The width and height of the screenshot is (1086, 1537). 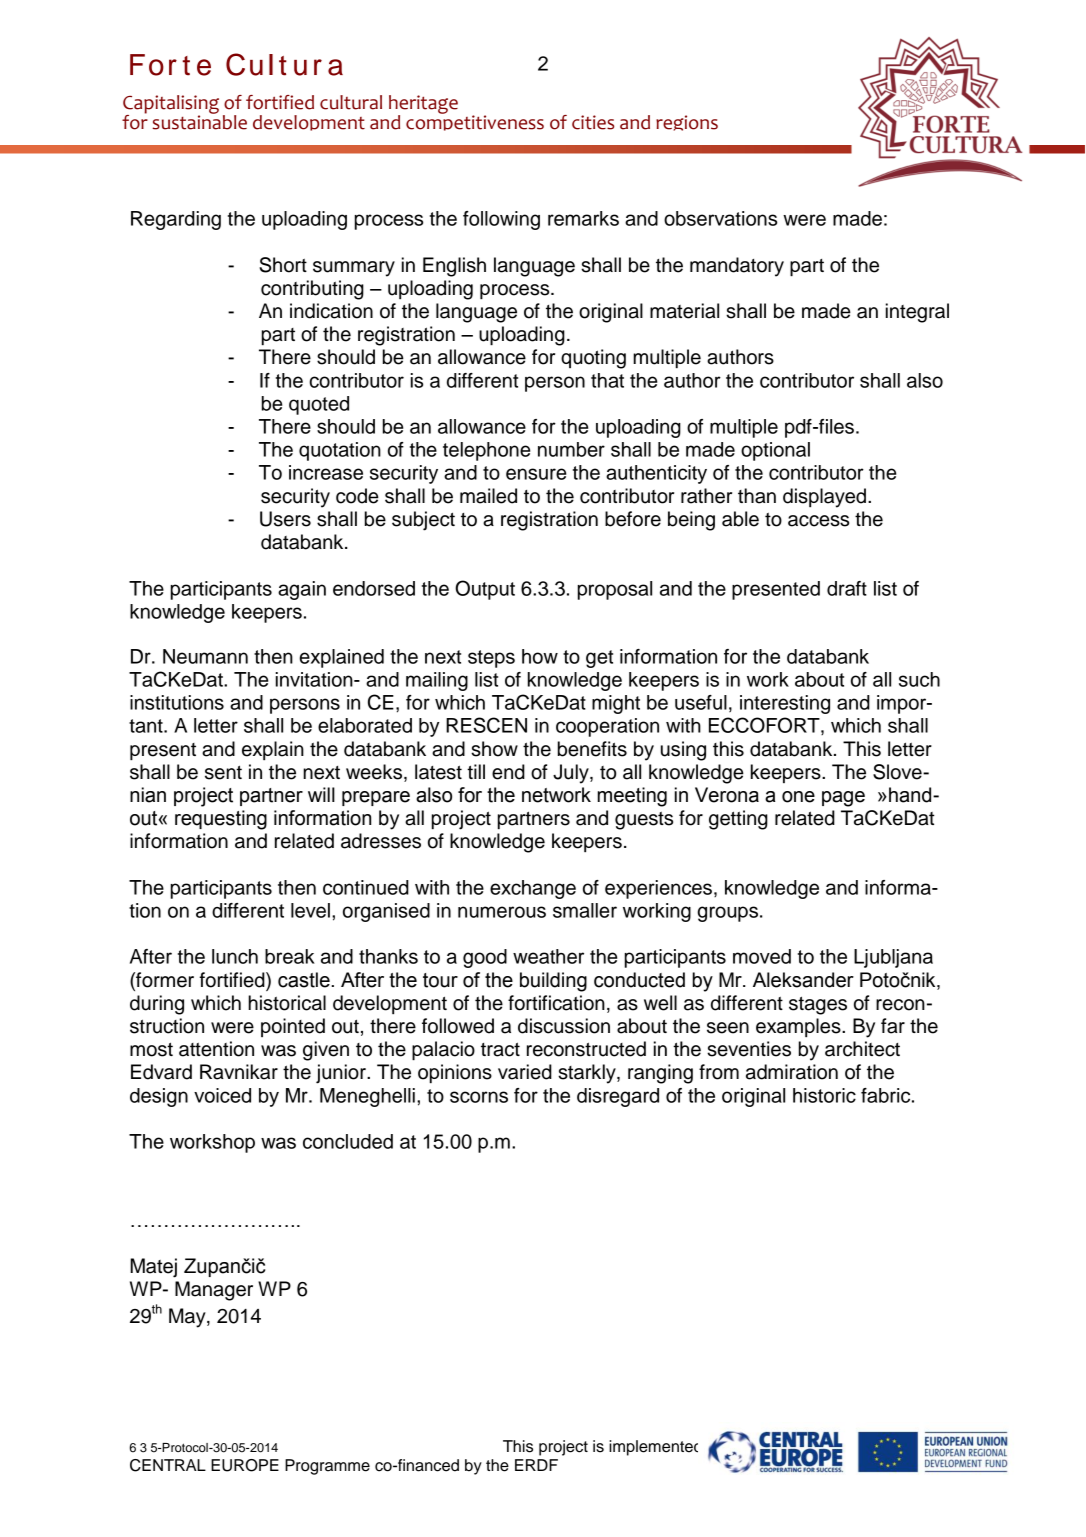 I want to click on Neumann, so click(x=205, y=656).
